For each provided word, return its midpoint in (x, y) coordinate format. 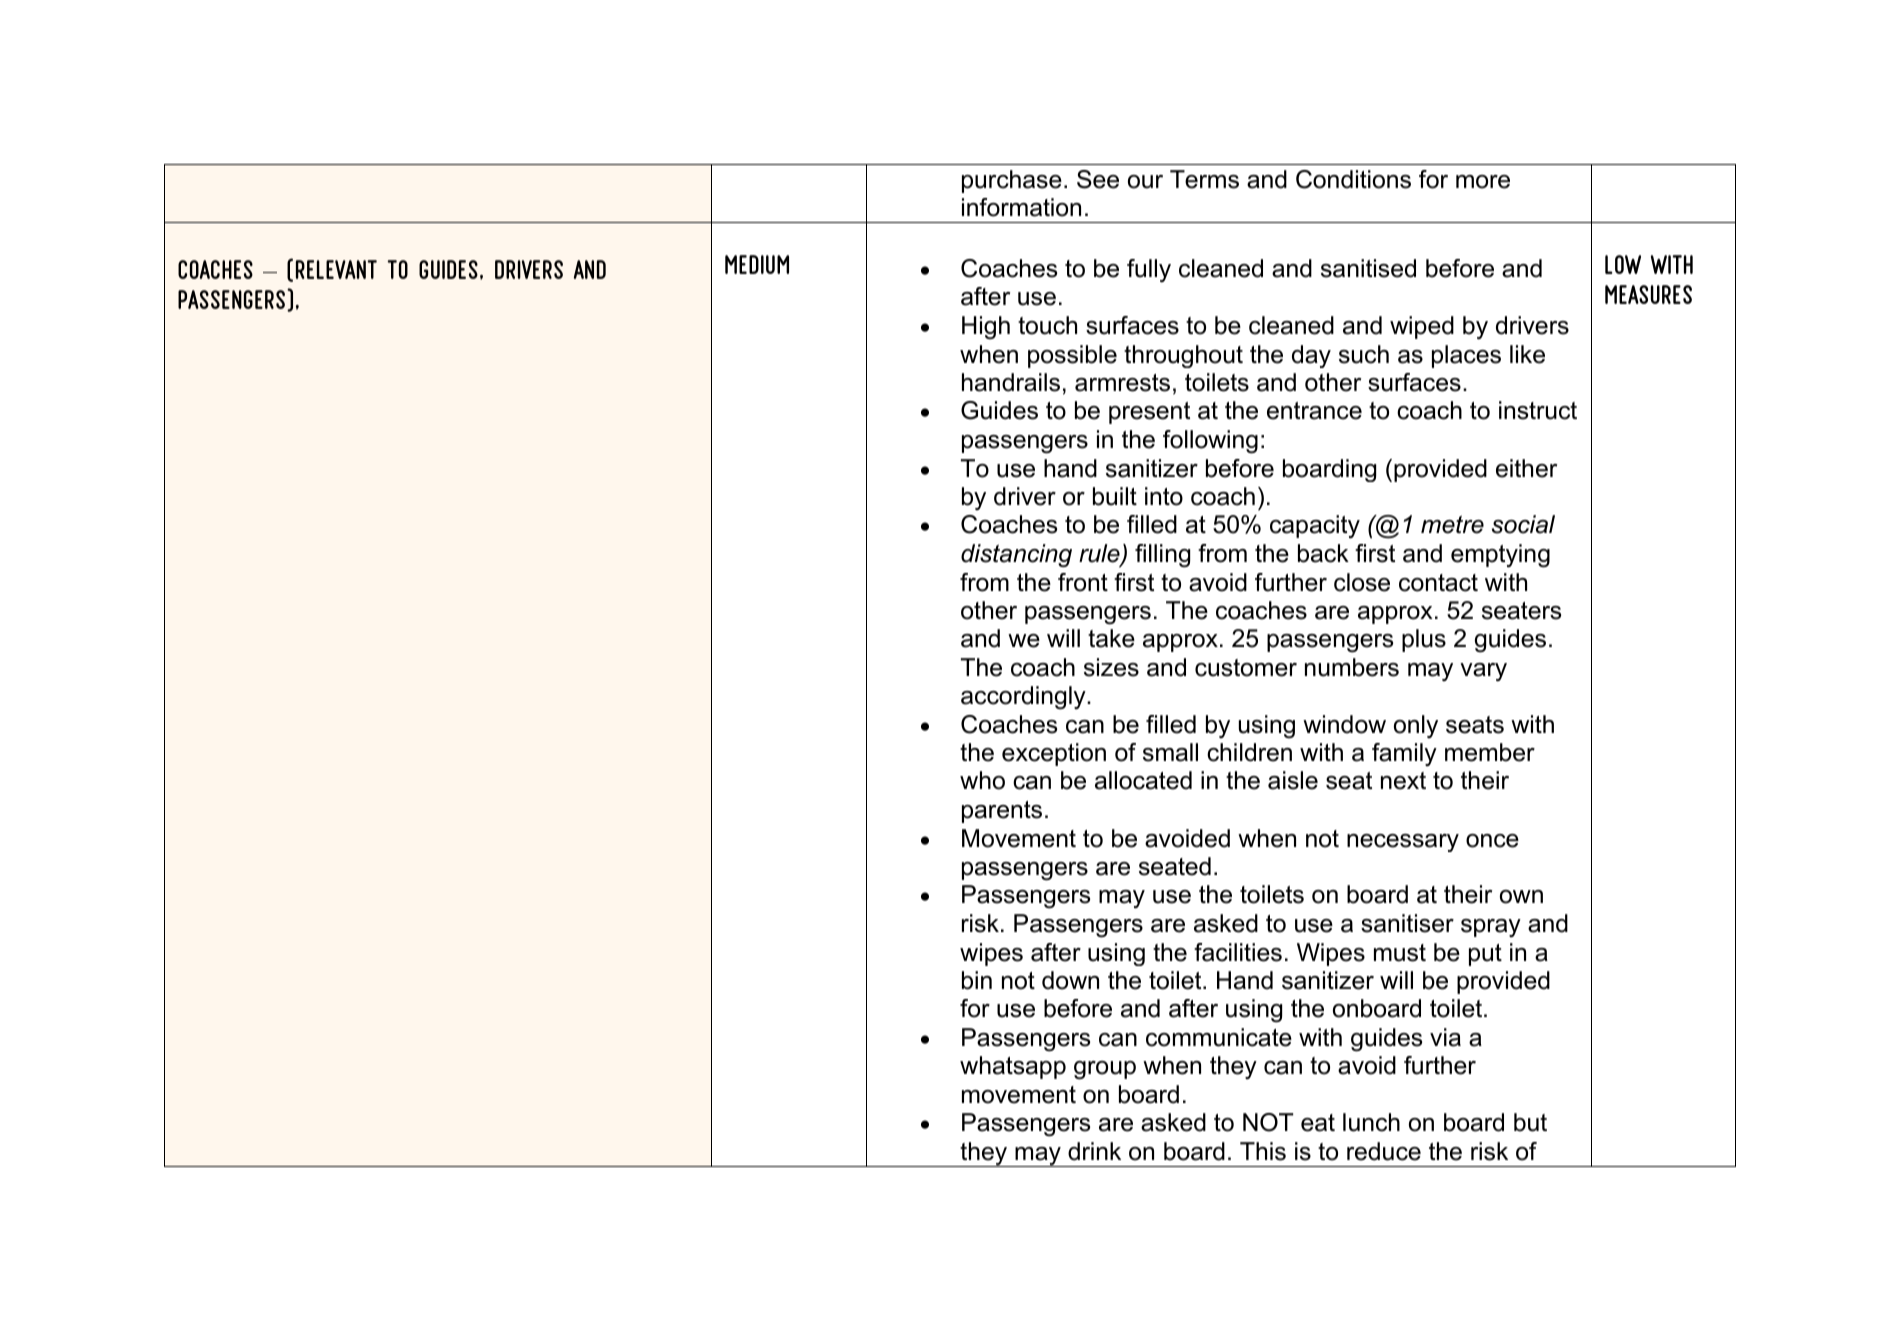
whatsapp (1013, 1067)
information (1021, 207)
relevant (336, 269)
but (1530, 1122)
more (1483, 182)
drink (1094, 1151)
